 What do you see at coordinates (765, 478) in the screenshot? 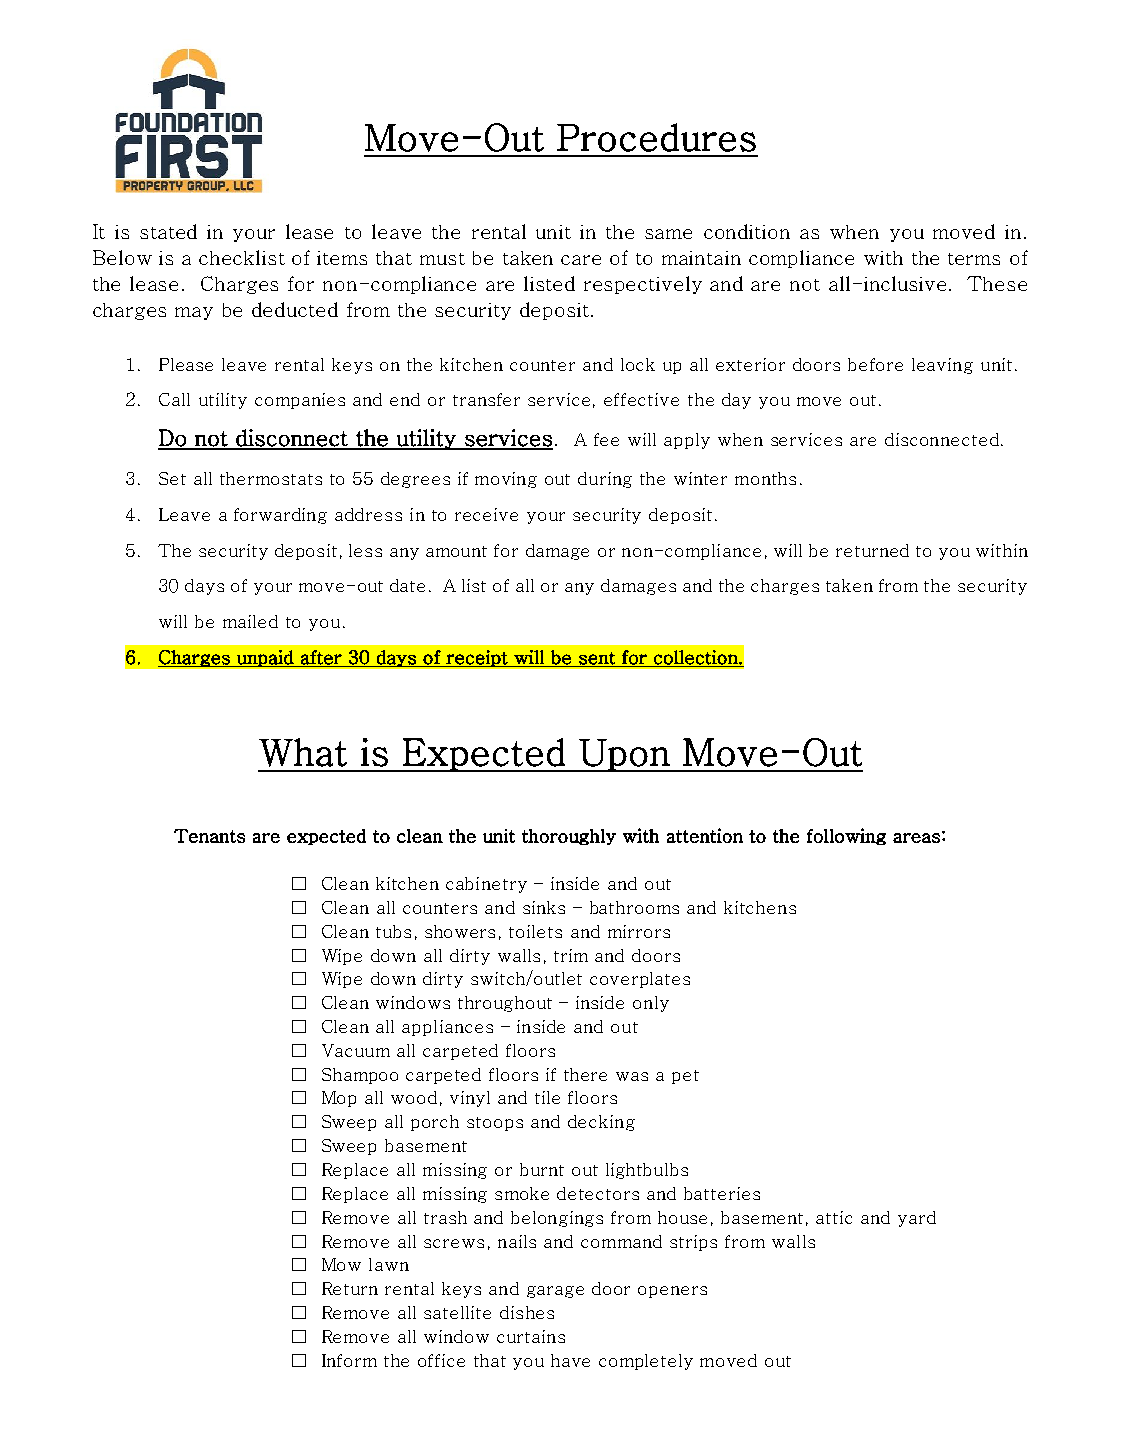
I see `months` at bounding box center [765, 478].
